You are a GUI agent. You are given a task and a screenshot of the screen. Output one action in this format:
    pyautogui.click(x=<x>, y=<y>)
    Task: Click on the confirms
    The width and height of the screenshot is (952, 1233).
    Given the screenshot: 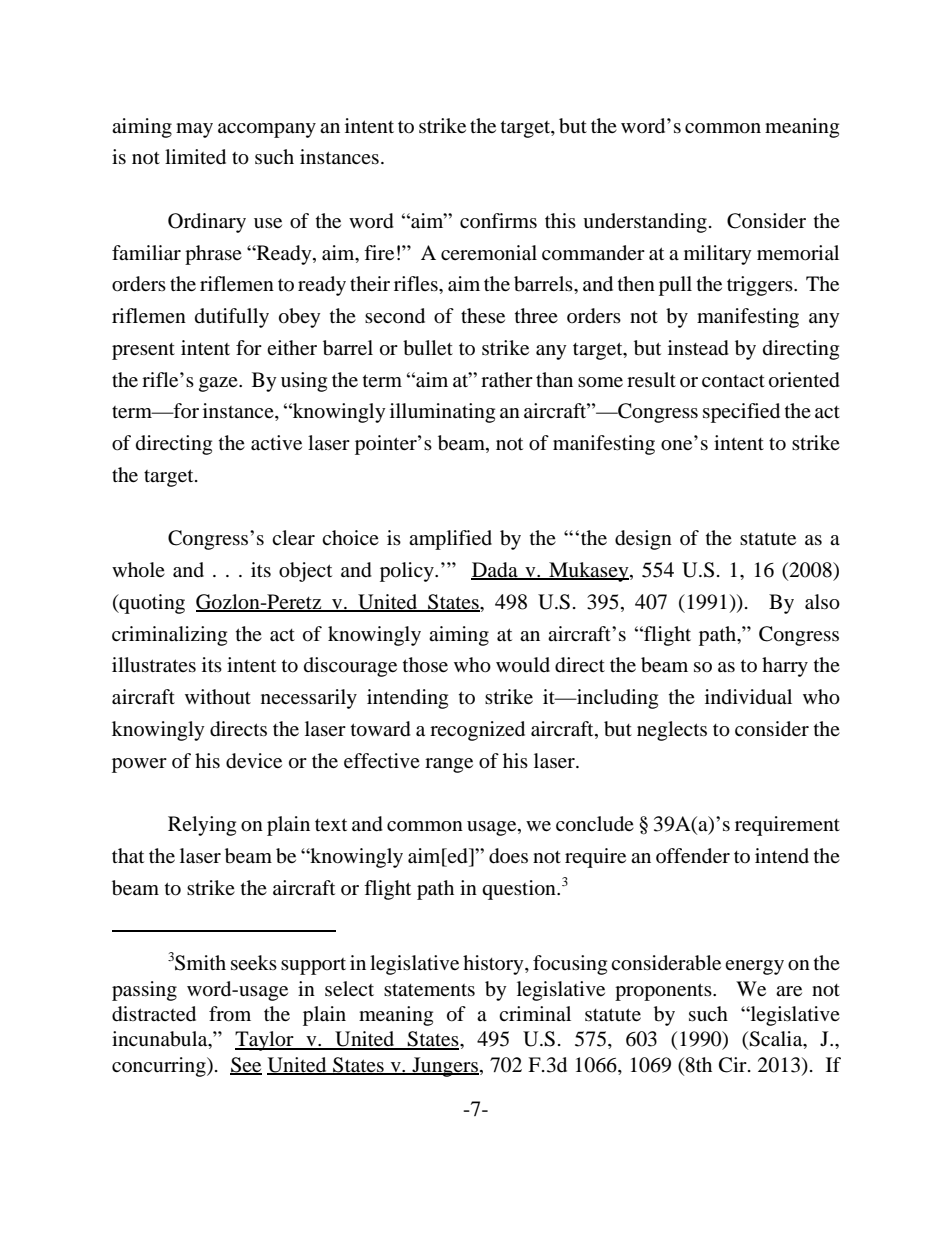 What is the action you would take?
    pyautogui.click(x=498, y=220)
